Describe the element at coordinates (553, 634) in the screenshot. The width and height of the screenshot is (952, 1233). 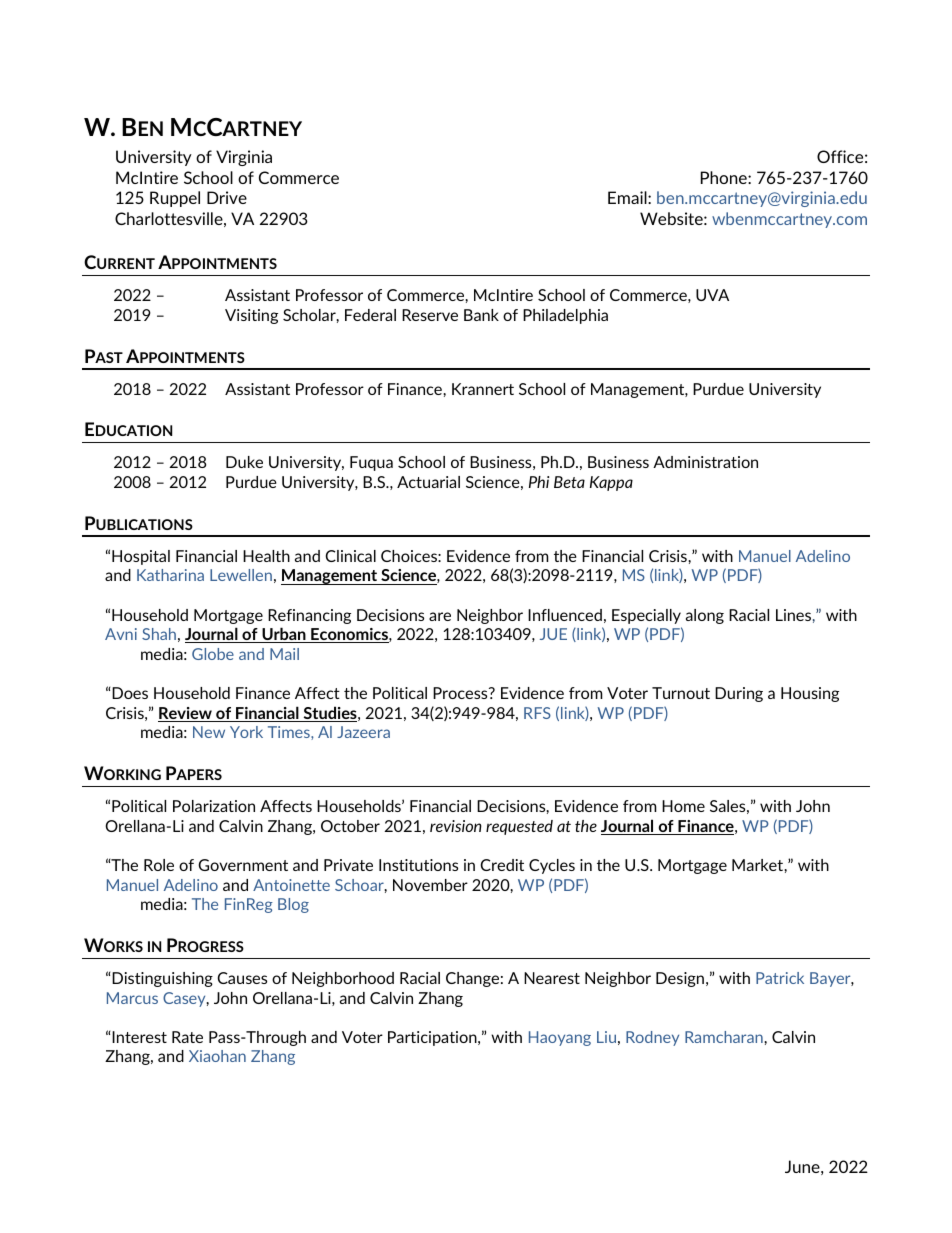
I see `JUE` at that location.
